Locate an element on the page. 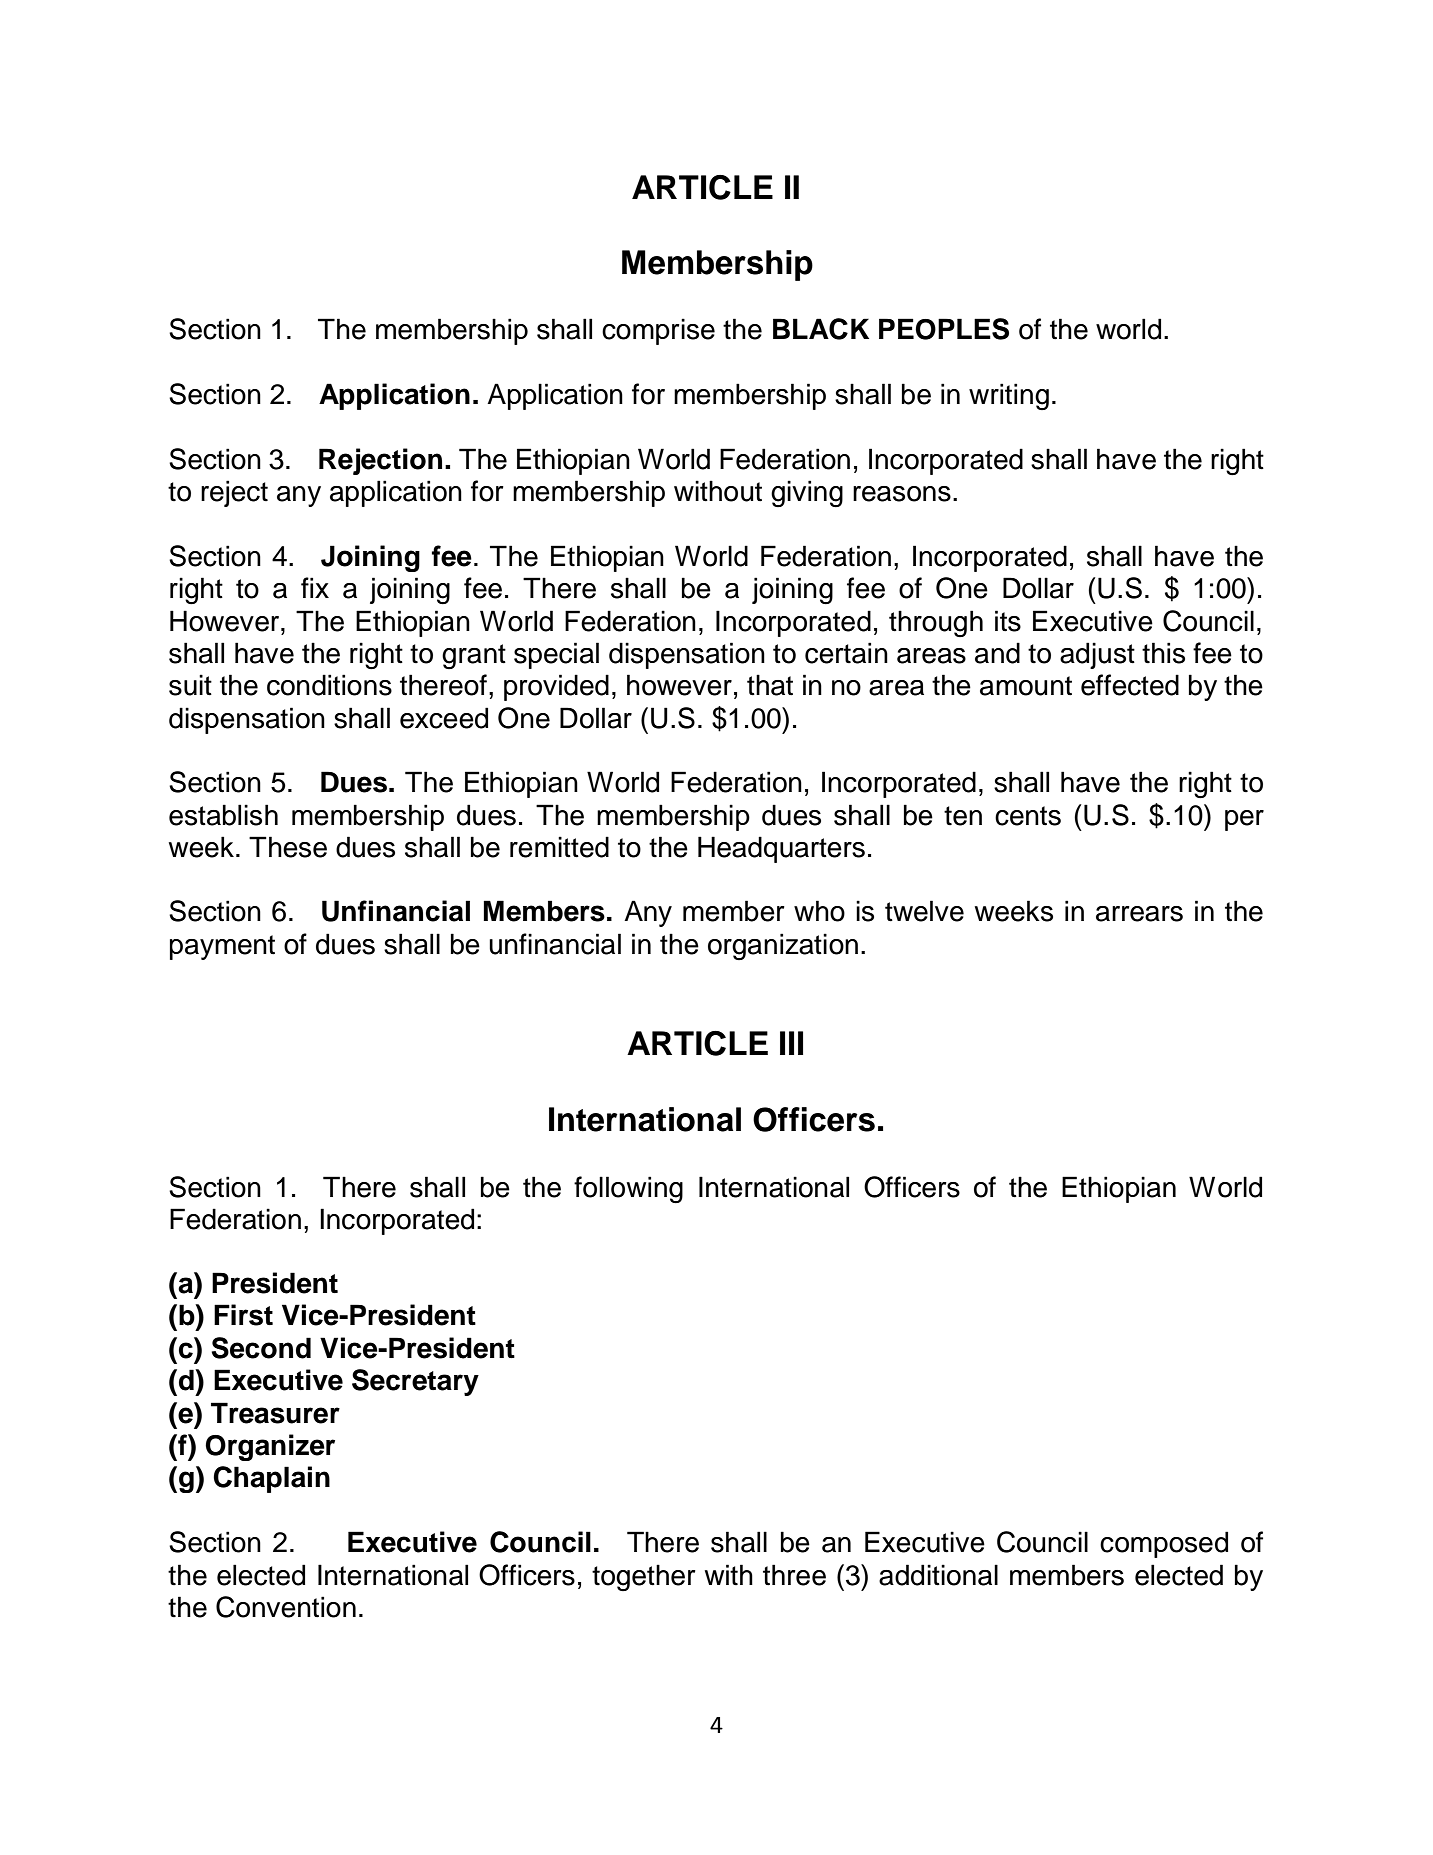 The height and width of the page is (1855, 1433). BLACK is located at coordinates (821, 329).
